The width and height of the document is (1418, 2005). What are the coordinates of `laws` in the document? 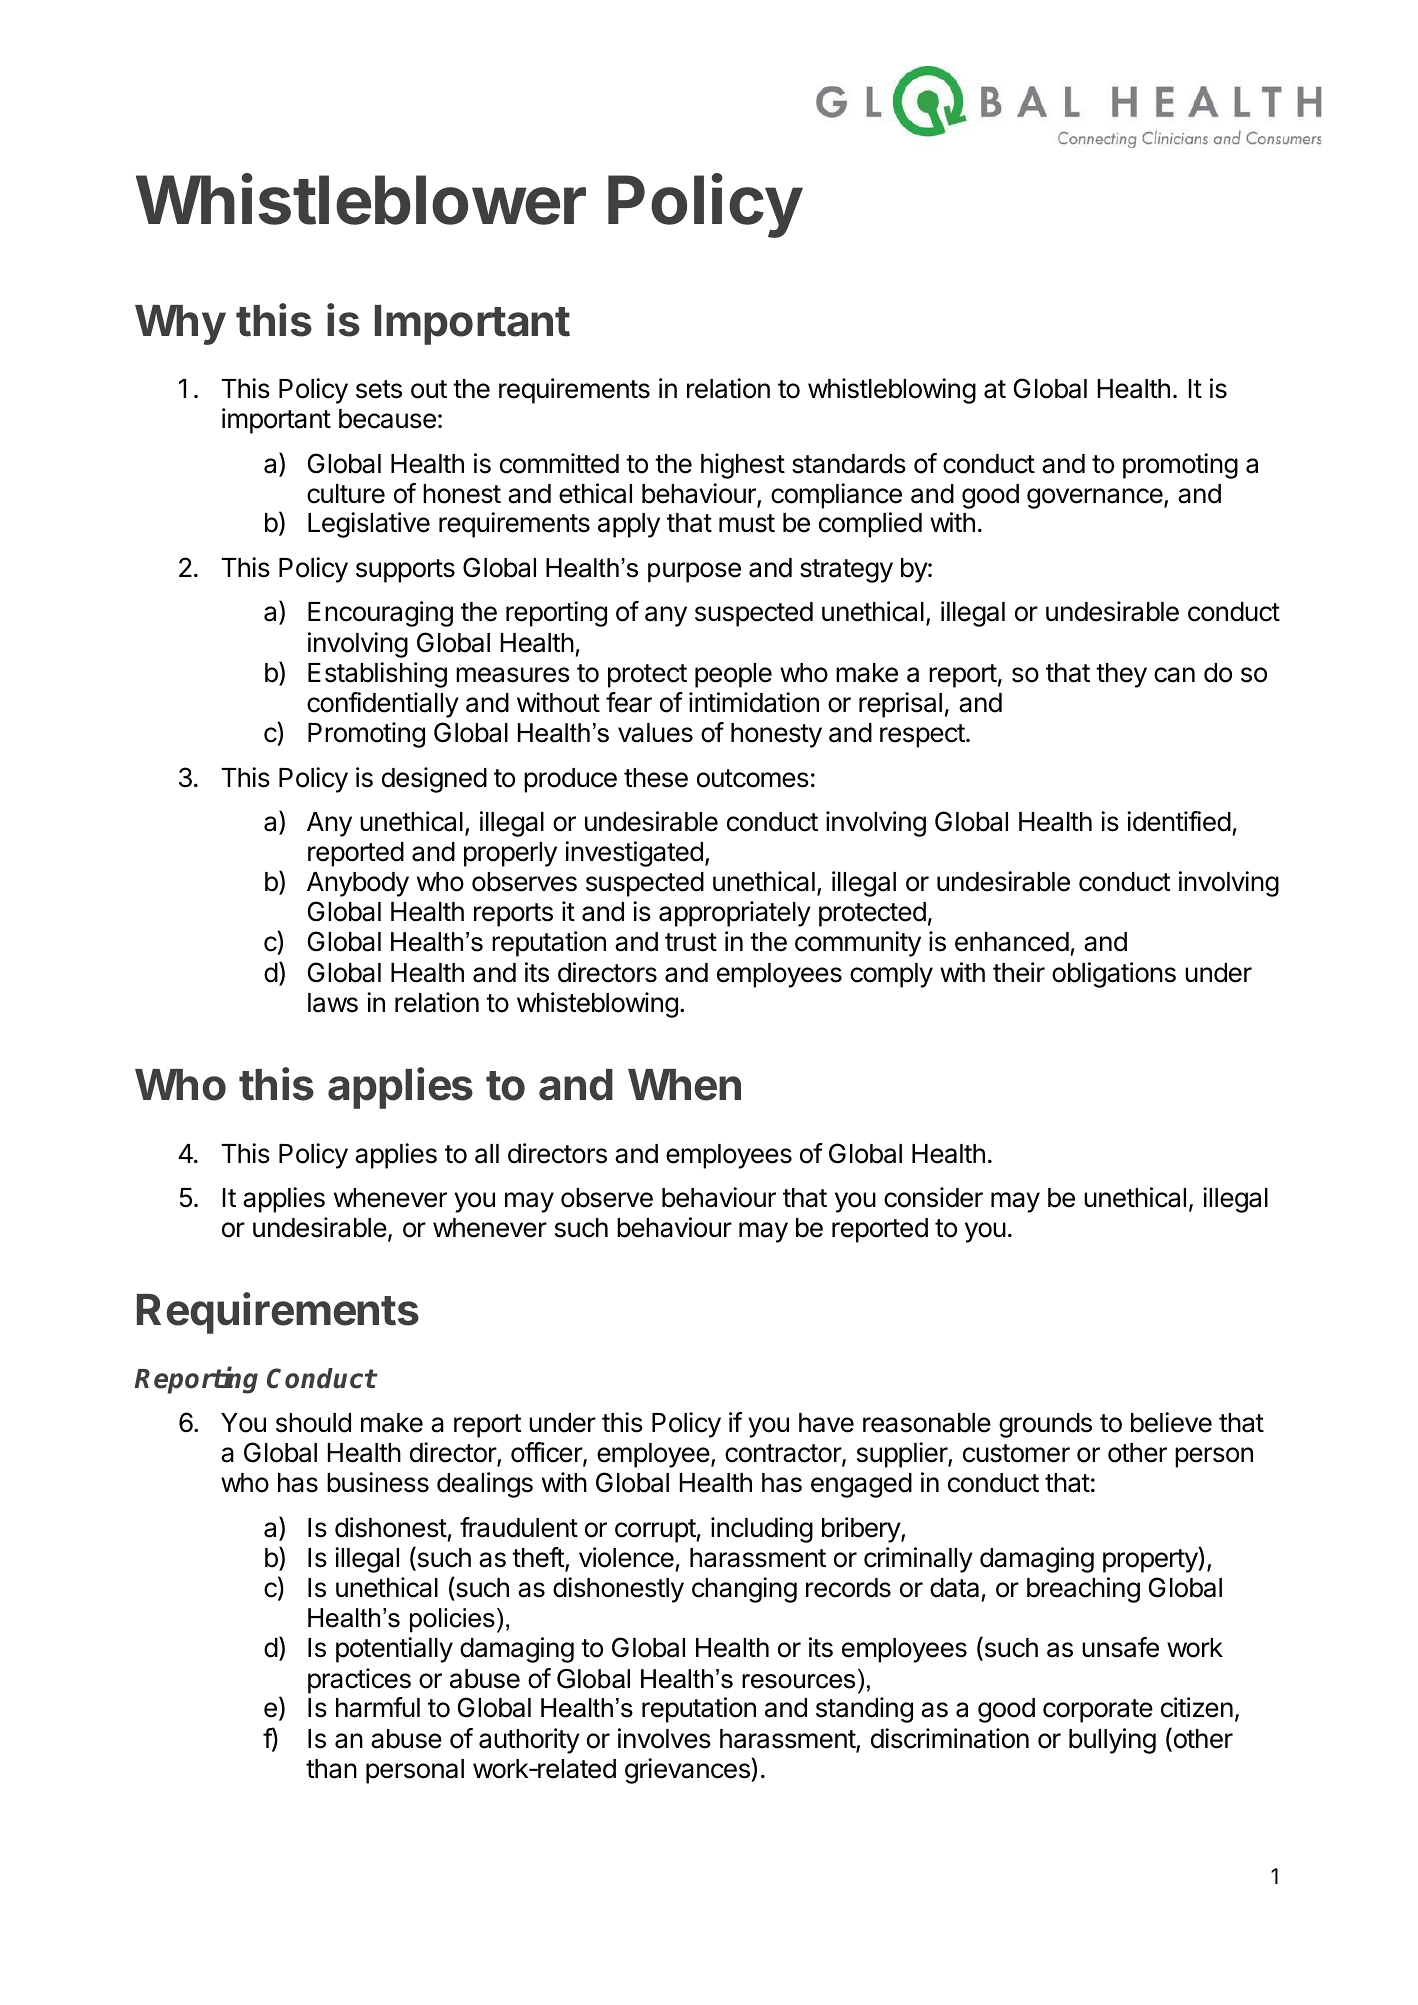 It's located at (333, 1003).
